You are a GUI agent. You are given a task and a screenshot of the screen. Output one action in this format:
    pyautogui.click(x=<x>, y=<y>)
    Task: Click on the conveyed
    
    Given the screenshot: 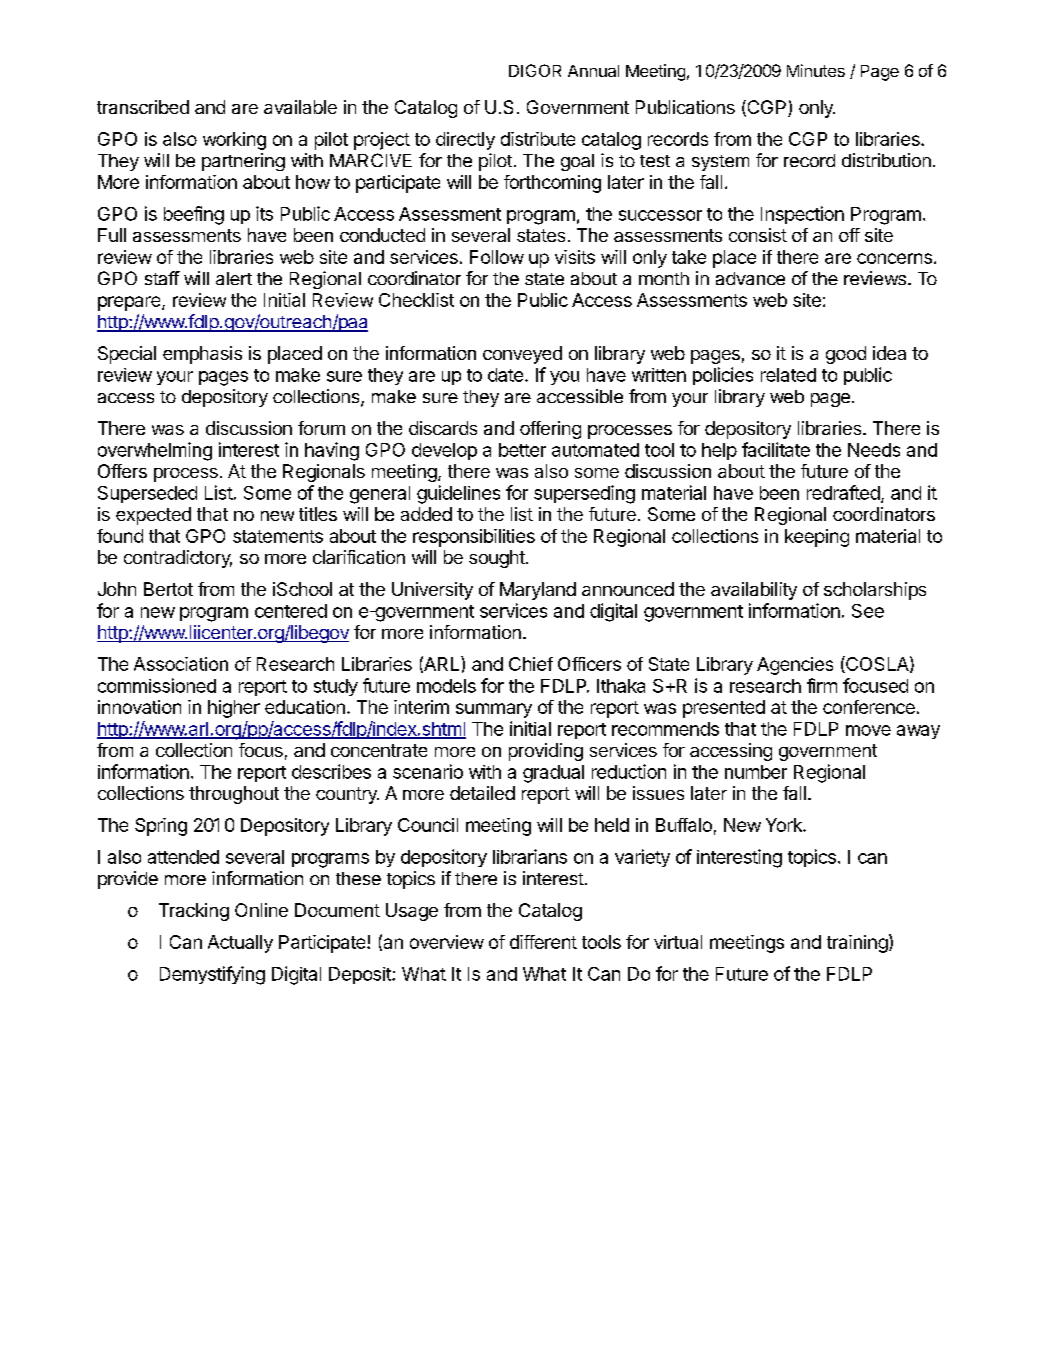 What is the action you would take?
    pyautogui.click(x=522, y=355)
